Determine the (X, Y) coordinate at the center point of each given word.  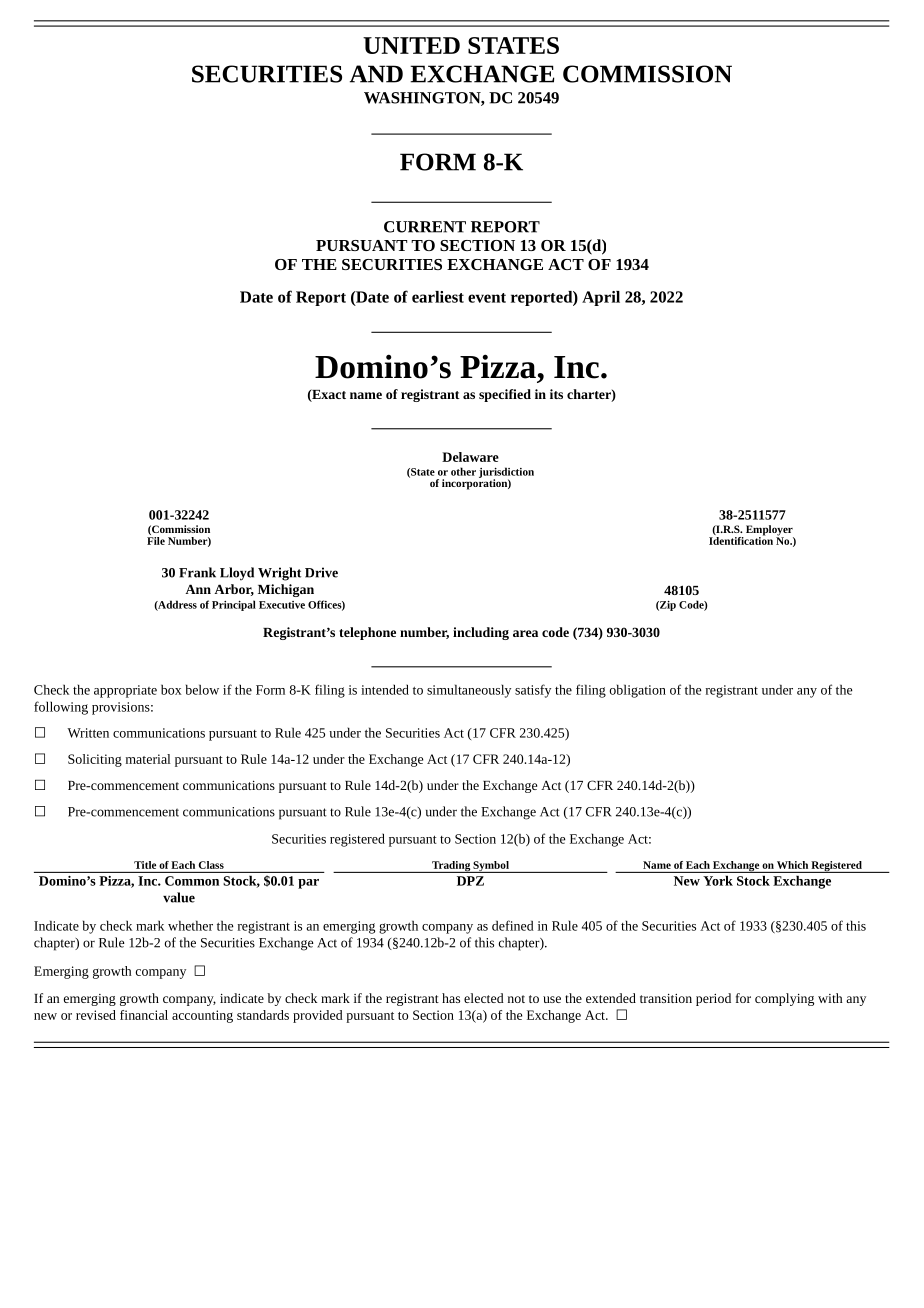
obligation (638, 691)
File (156, 539)
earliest (438, 297)
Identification (741, 539)
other (463, 471)
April (601, 298)
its (556, 394)
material (148, 759)
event (487, 298)
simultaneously (469, 691)
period (713, 999)
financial (144, 1015)
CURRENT (425, 227)
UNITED (411, 45)
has (451, 998)
